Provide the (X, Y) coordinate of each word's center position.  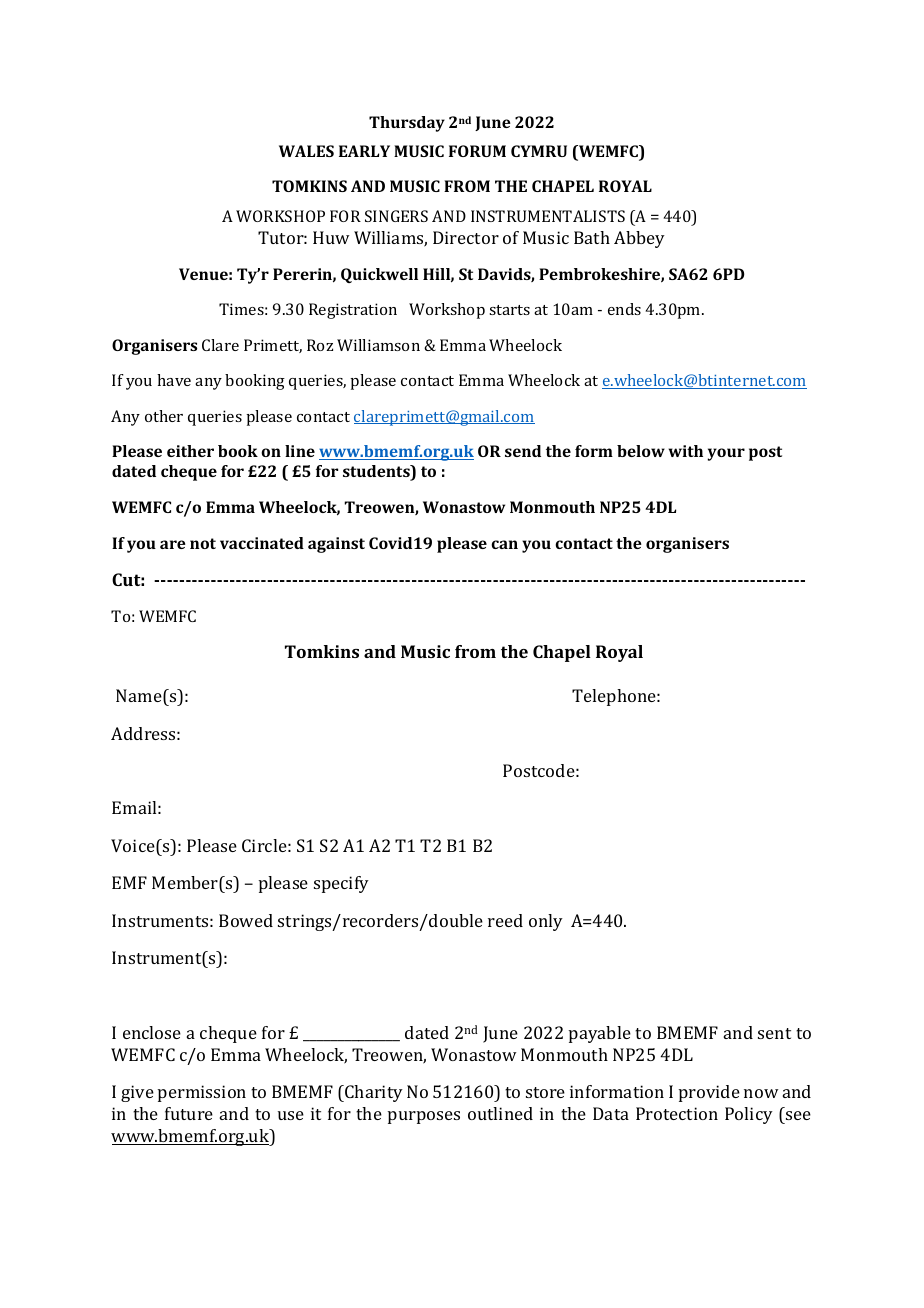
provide (709, 1093)
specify (341, 884)
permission (202, 1093)
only (546, 922)
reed (505, 920)
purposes (424, 1117)
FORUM (477, 151)
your (726, 454)
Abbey (639, 239)
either (190, 451)
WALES (306, 151)
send (523, 451)
